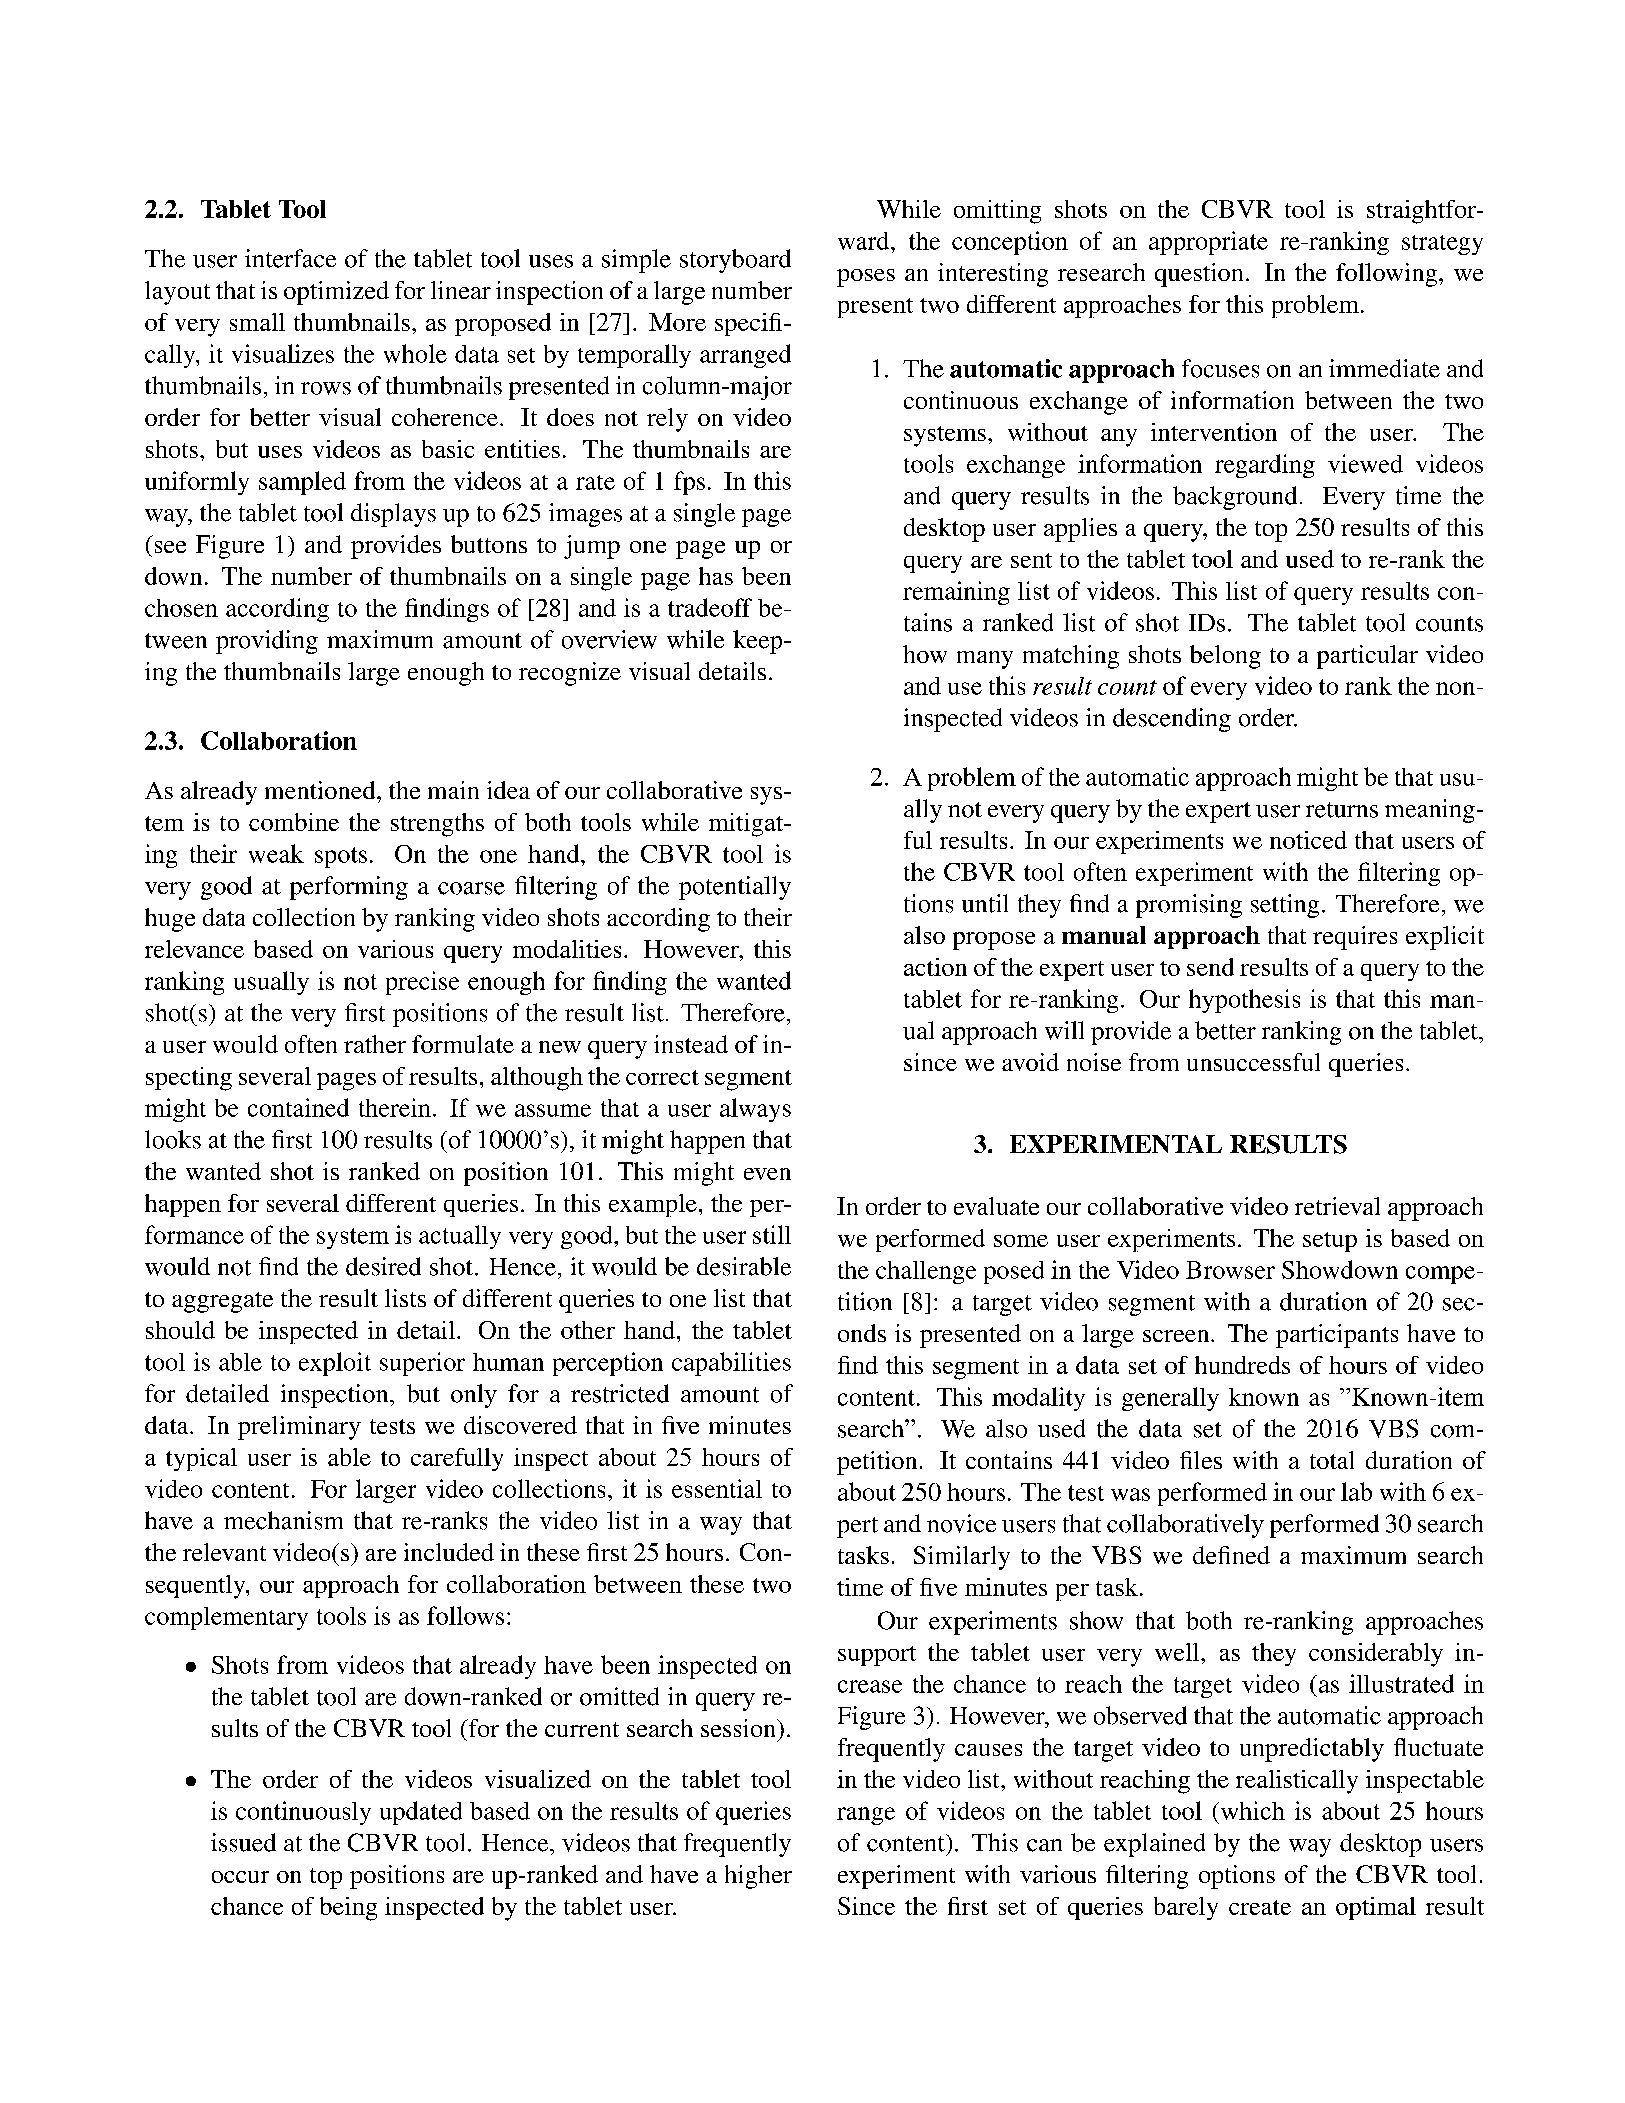 This document has height=2103, width=1625. Describe the element at coordinates (290, 258) in the document. I see `interface` at that location.
